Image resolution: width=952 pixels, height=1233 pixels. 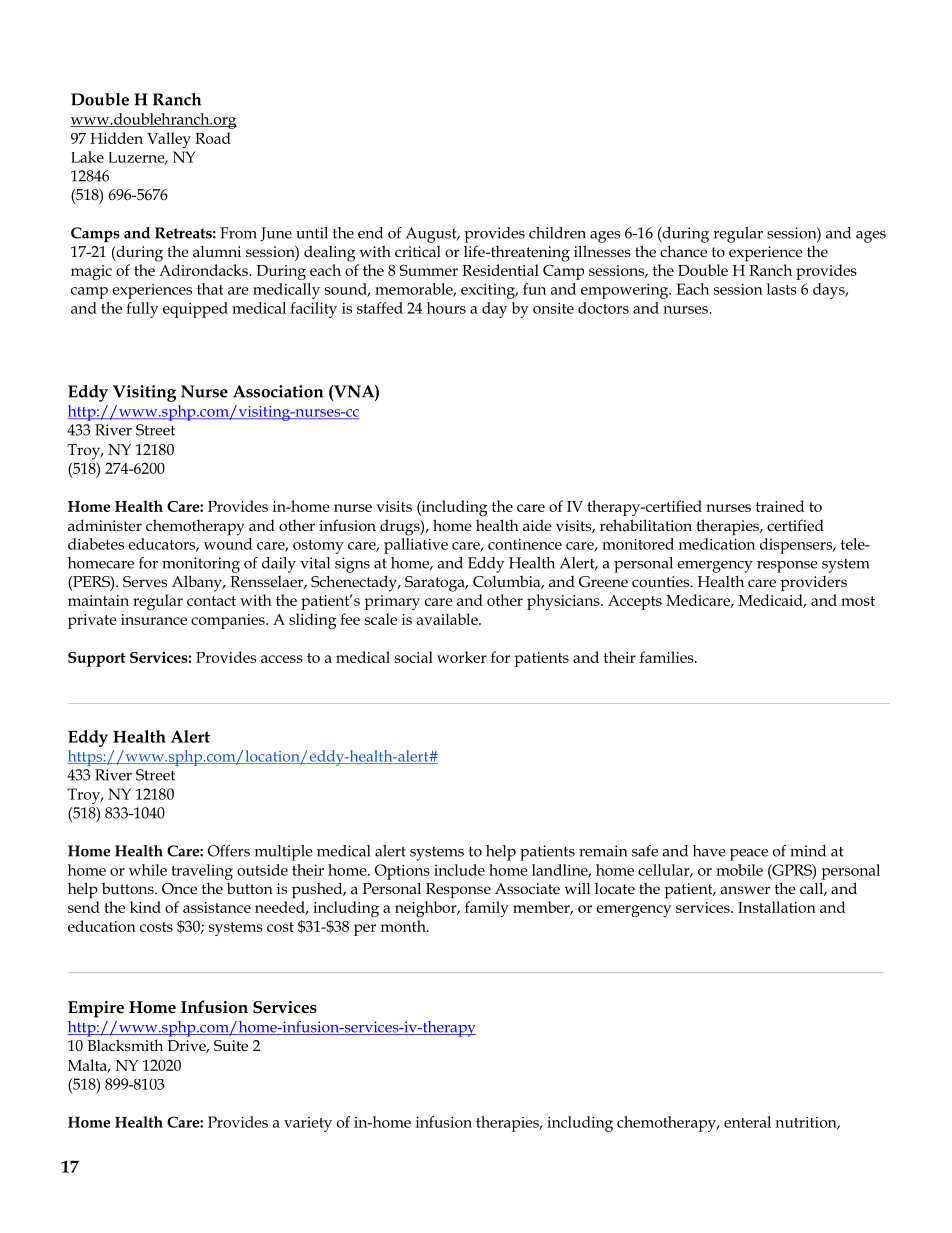 What do you see at coordinates (169, 140) in the image?
I see `Valley` at bounding box center [169, 140].
